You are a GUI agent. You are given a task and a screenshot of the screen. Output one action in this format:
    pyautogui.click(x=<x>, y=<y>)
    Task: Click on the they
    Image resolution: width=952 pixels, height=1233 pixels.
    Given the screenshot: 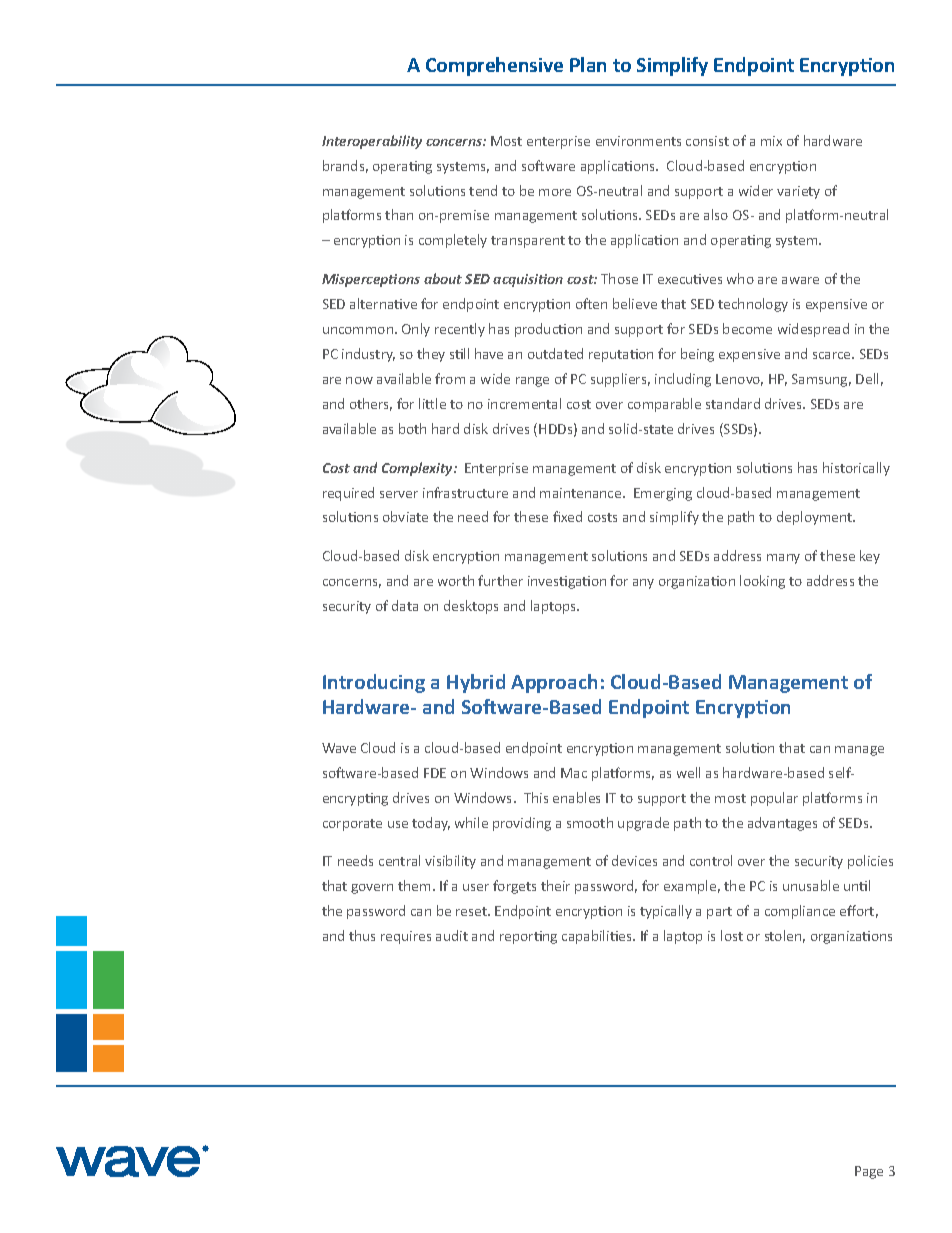 What is the action you would take?
    pyautogui.click(x=431, y=355)
